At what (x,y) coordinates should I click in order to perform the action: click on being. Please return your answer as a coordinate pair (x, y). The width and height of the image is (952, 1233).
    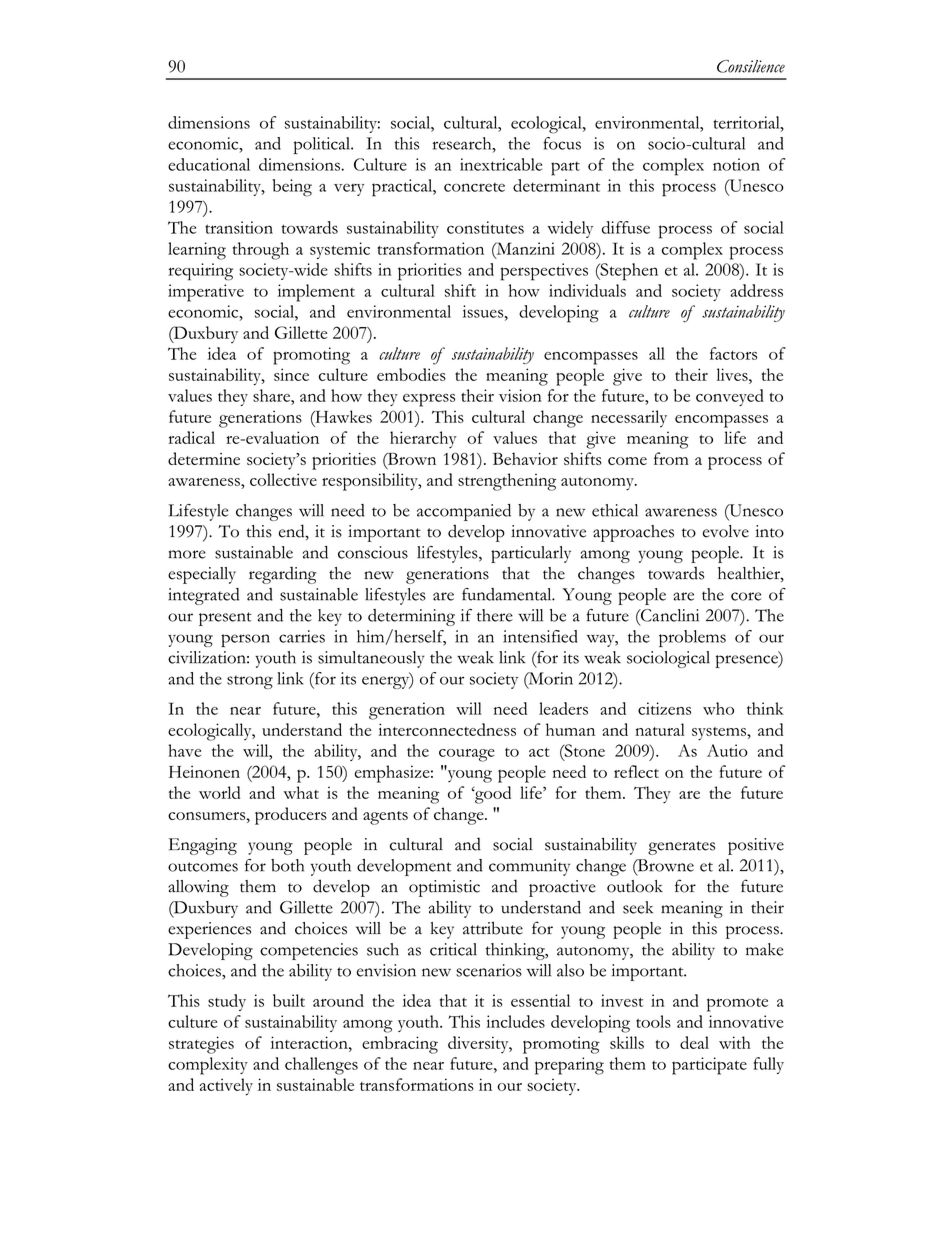
    Looking at the image, I should click on (292, 188).
